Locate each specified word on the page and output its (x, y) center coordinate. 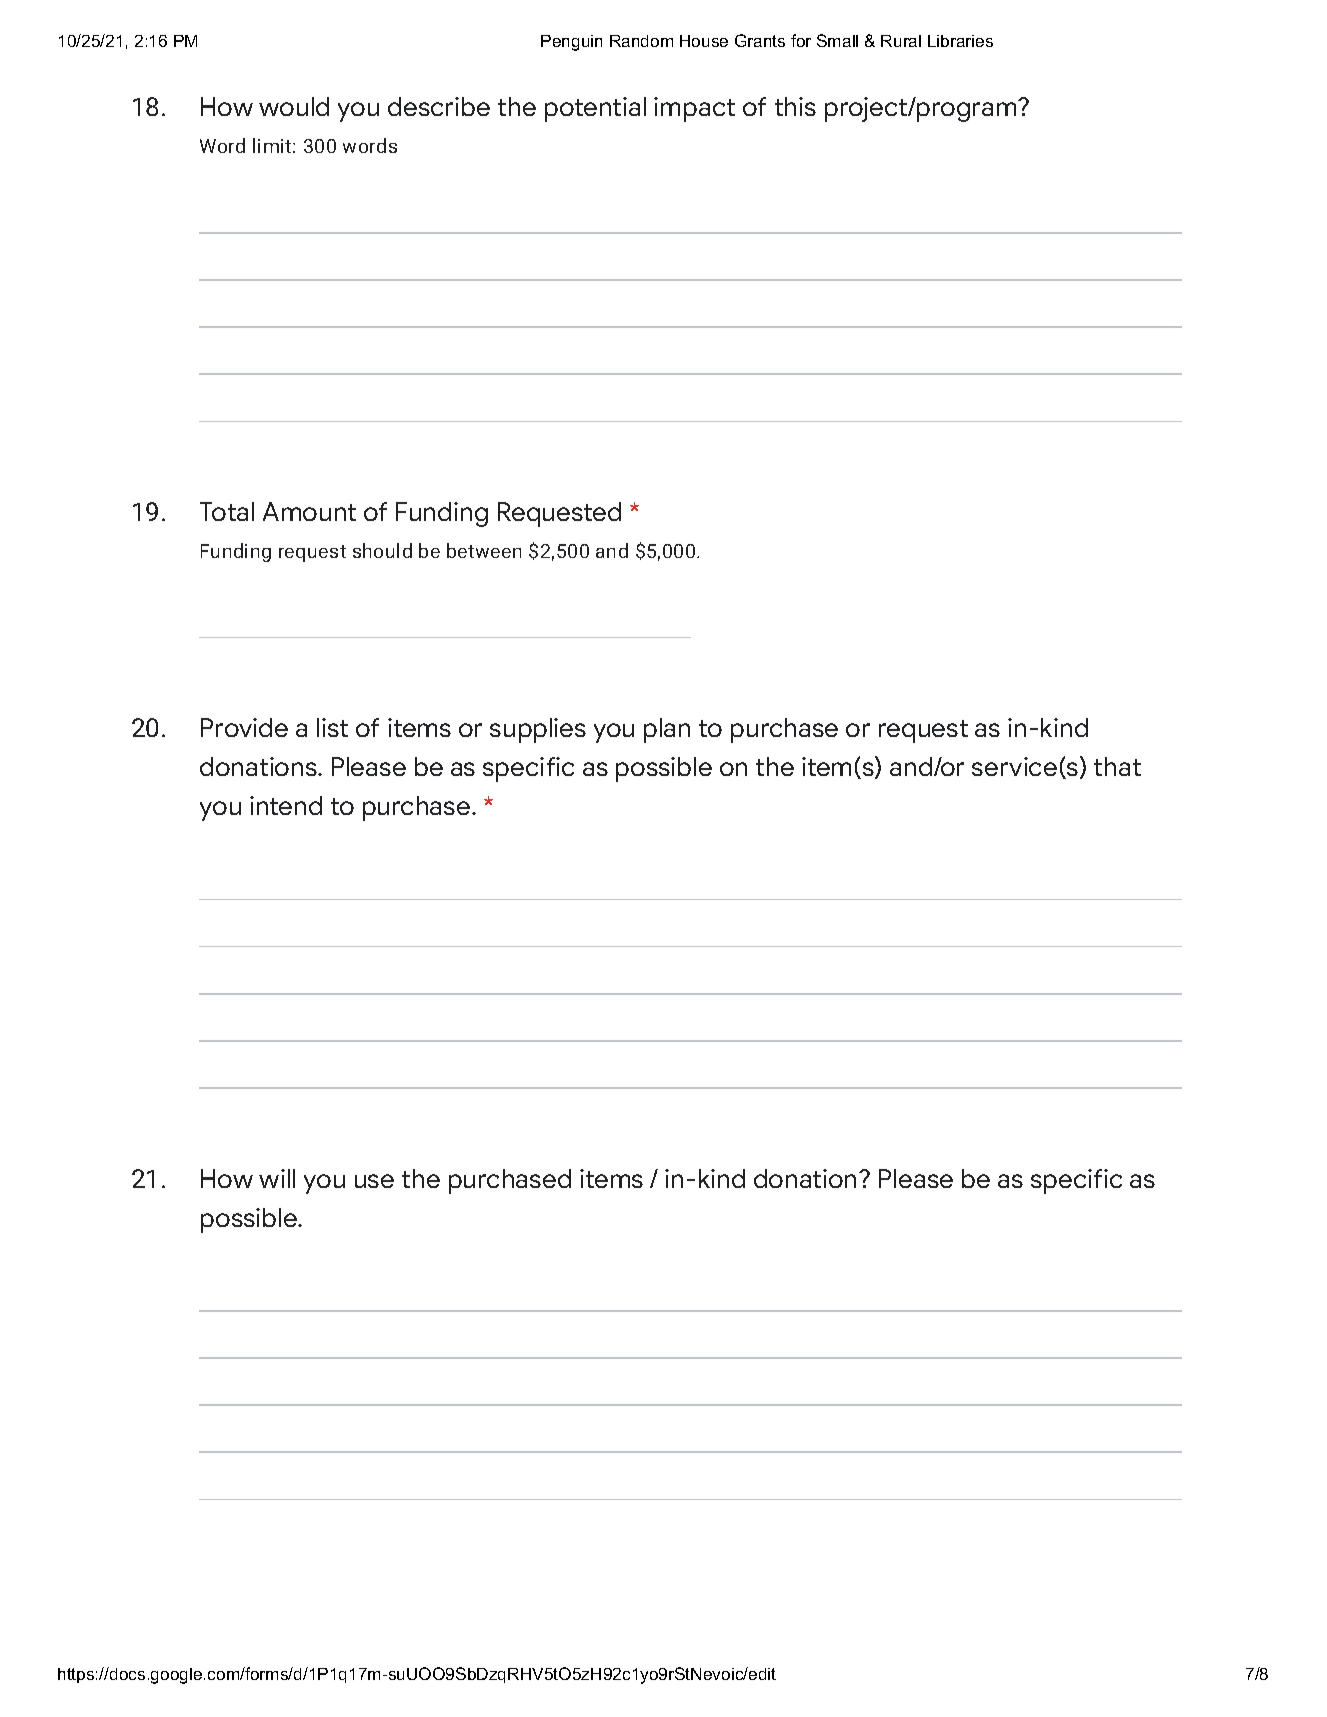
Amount (309, 511)
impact (694, 109)
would (294, 106)
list (332, 727)
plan (667, 730)
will (277, 1178)
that (1117, 766)
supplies (538, 730)
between (484, 550)
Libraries (960, 41)
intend (286, 805)
